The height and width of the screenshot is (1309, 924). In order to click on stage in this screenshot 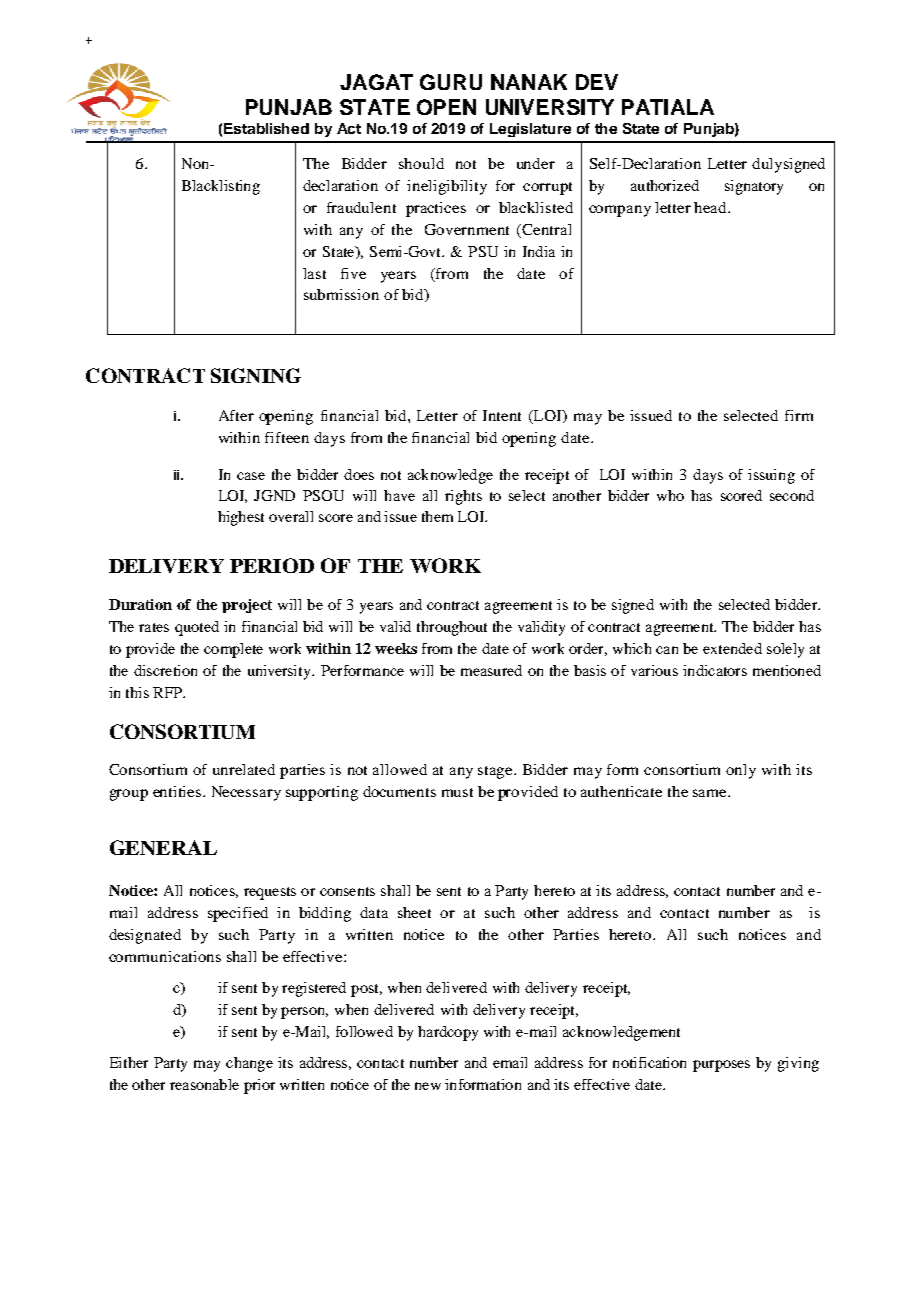, I will do `click(496, 772)`.
